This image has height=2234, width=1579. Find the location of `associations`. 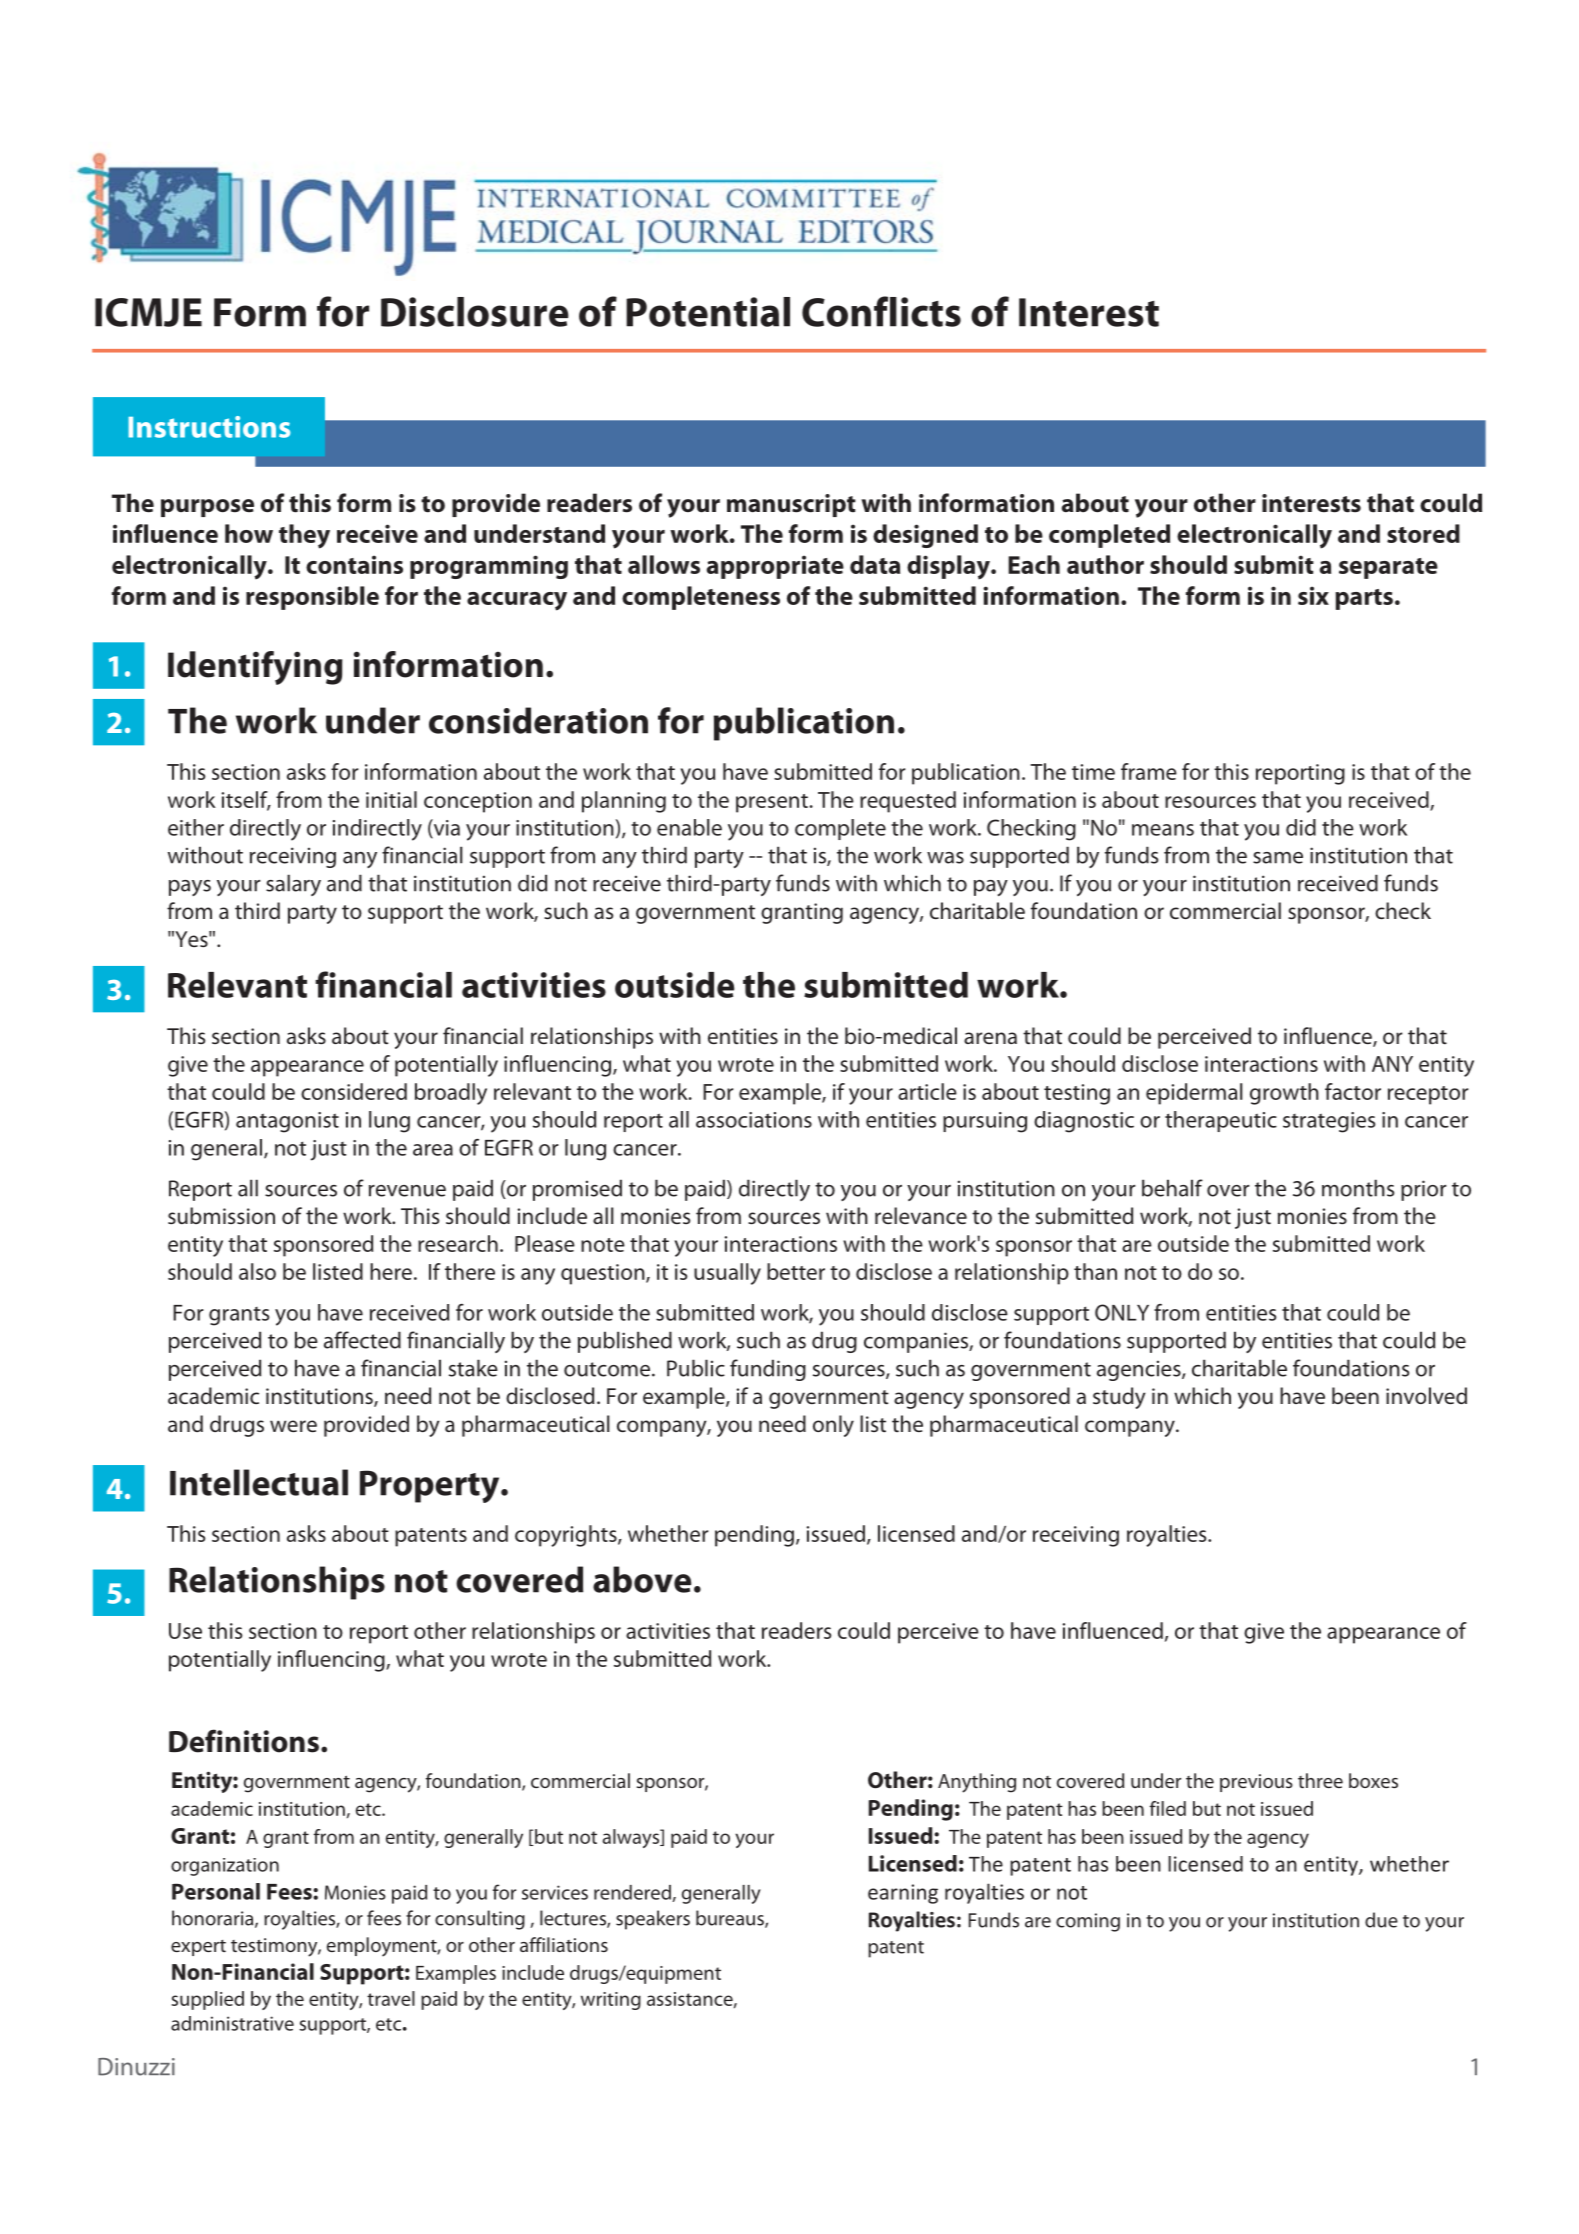

associations is located at coordinates (754, 1120).
